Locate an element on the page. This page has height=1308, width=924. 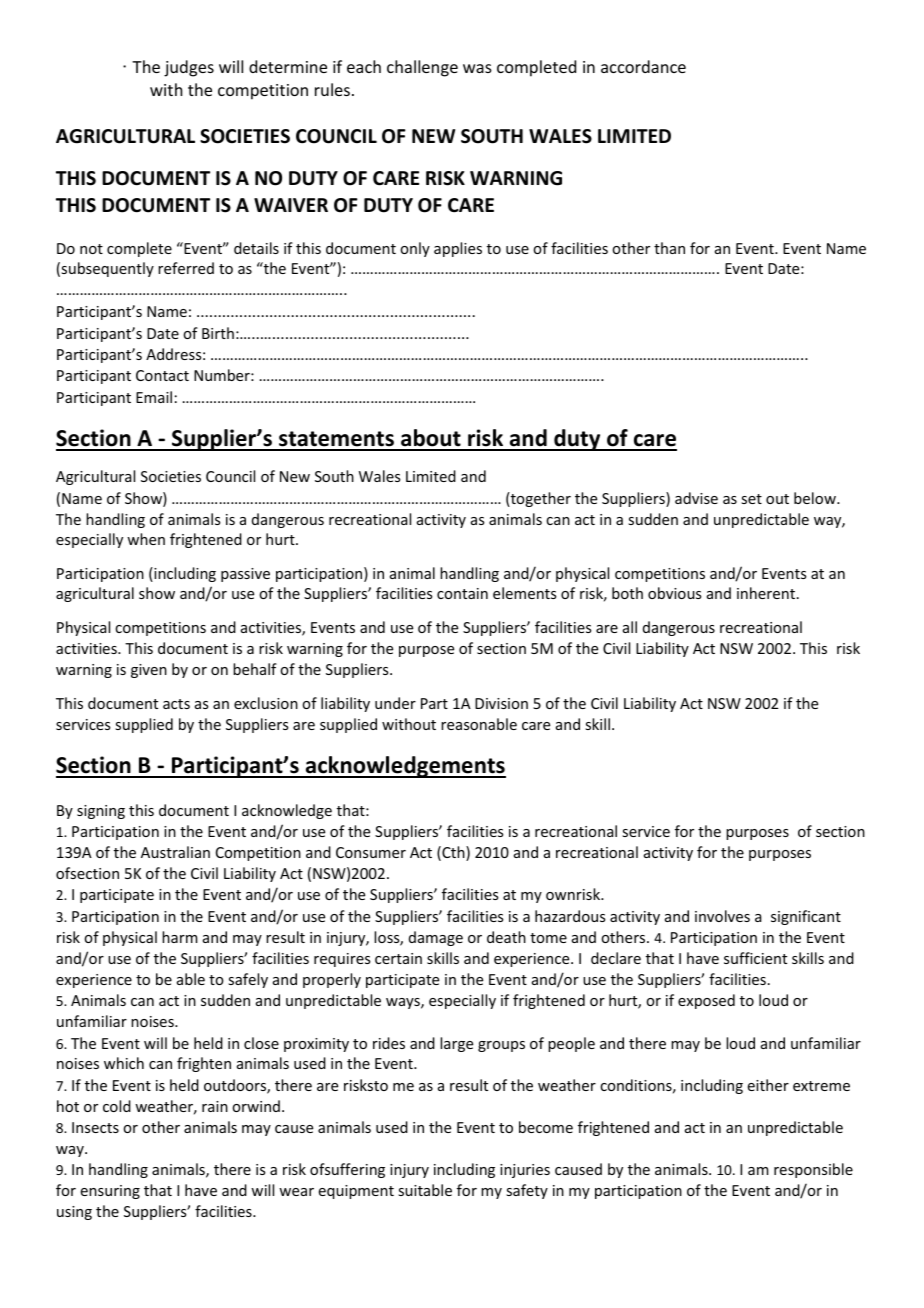
judges is located at coordinates (189, 68).
